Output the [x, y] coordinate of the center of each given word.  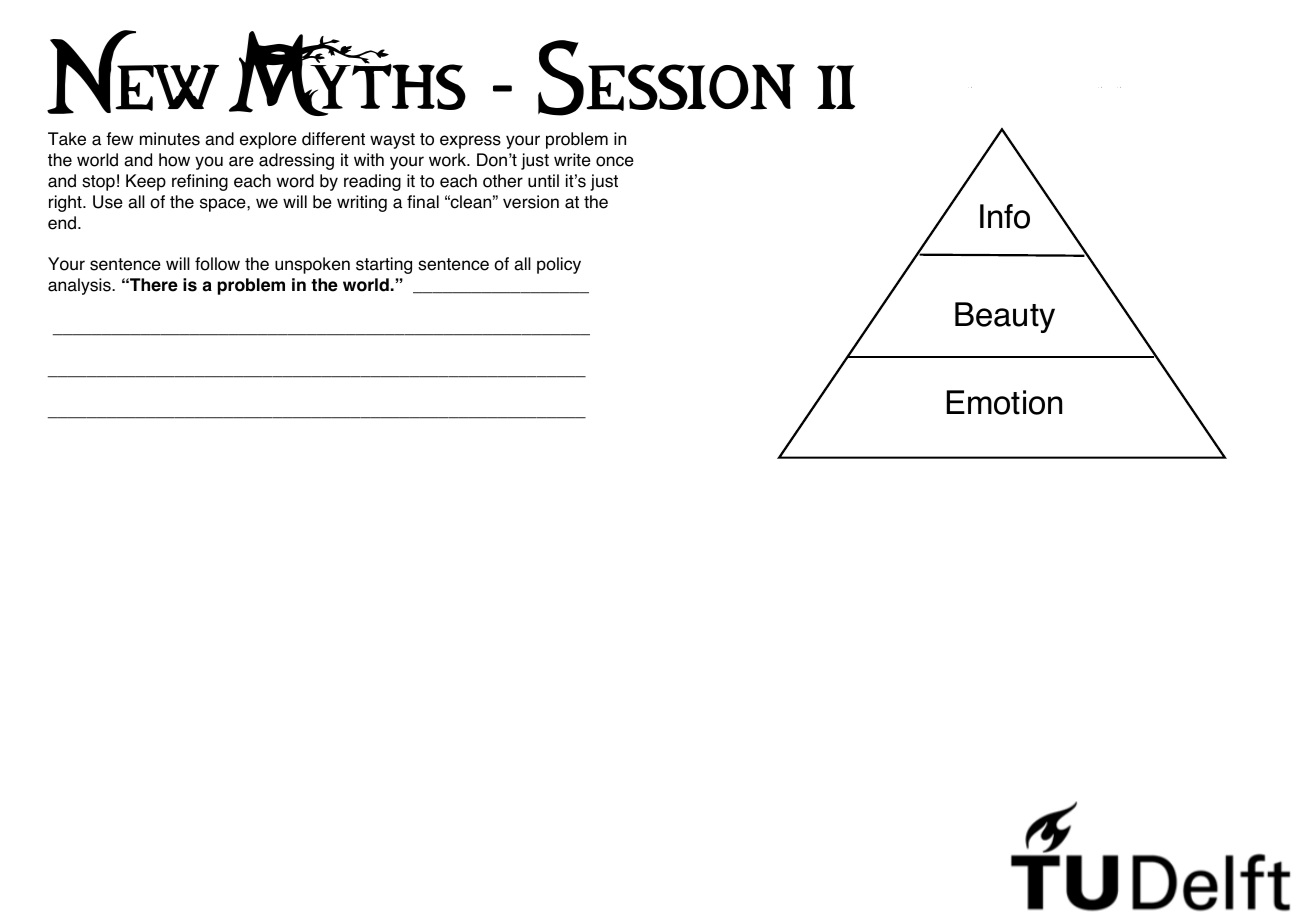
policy [559, 265]
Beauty [1005, 317]
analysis [80, 286]
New [133, 72]
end [63, 223]
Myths [347, 73]
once [615, 161]
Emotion [1004, 402]
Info [1005, 216]
